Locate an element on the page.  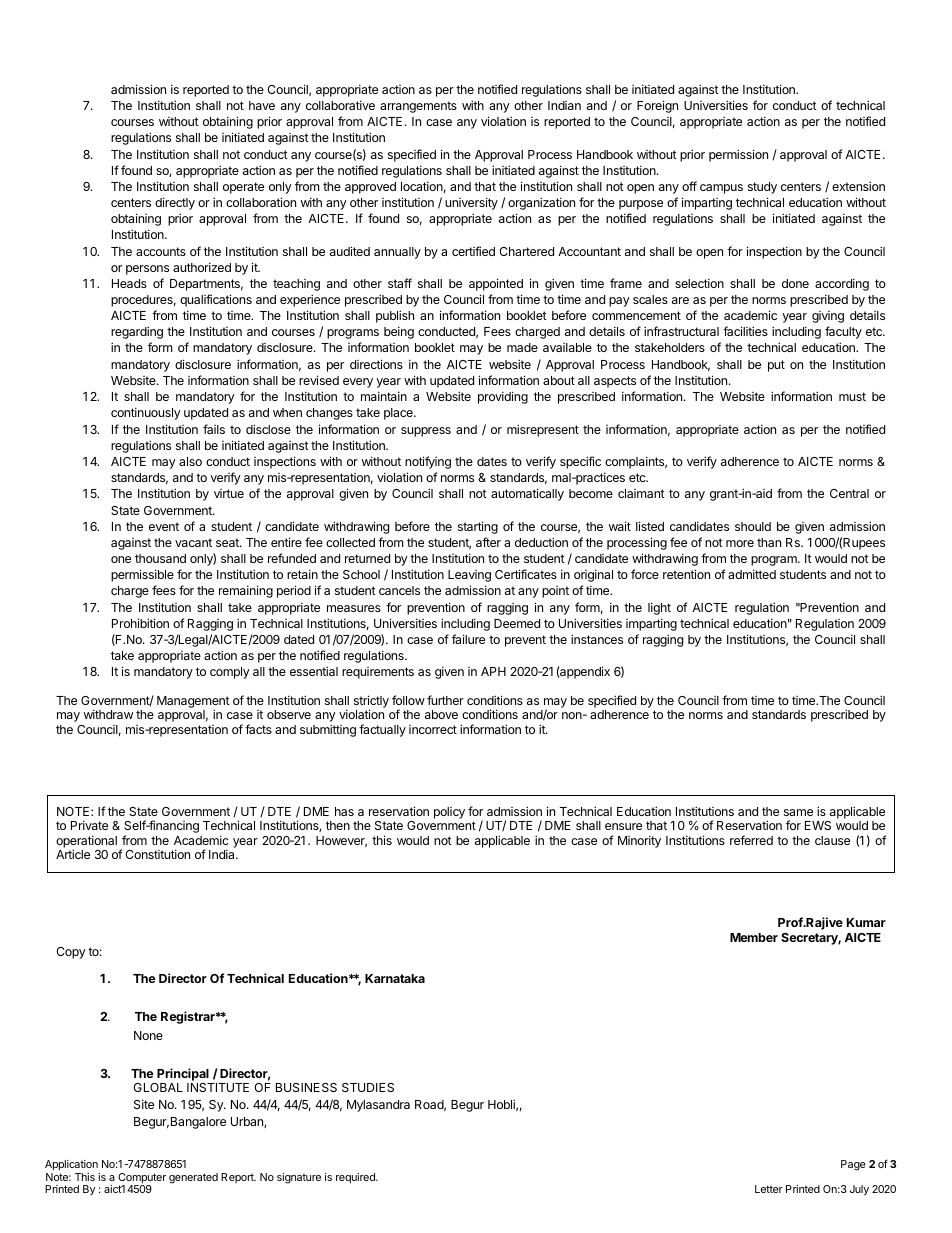
also is located at coordinates (190, 461).
